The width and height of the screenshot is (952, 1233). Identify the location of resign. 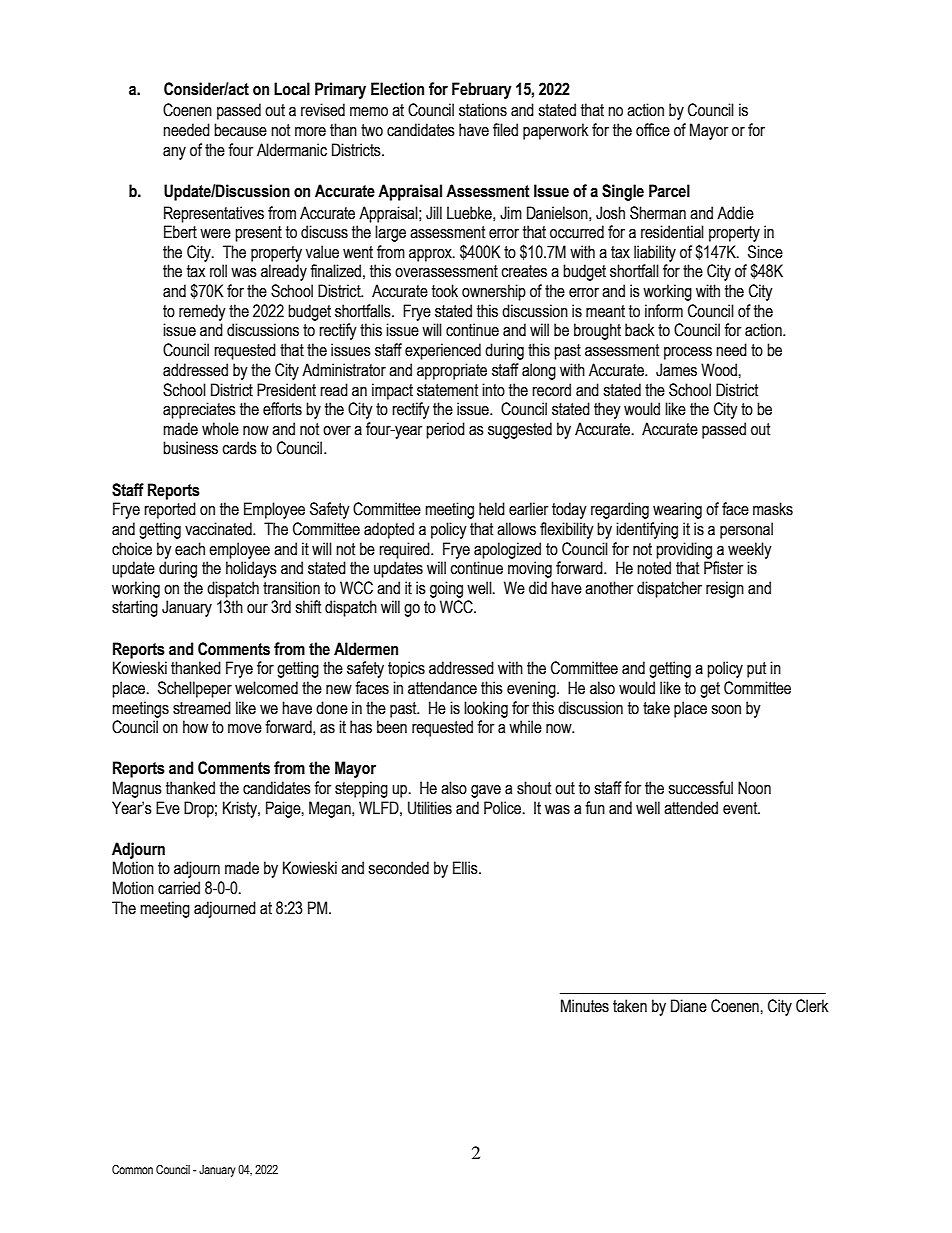
(725, 589).
